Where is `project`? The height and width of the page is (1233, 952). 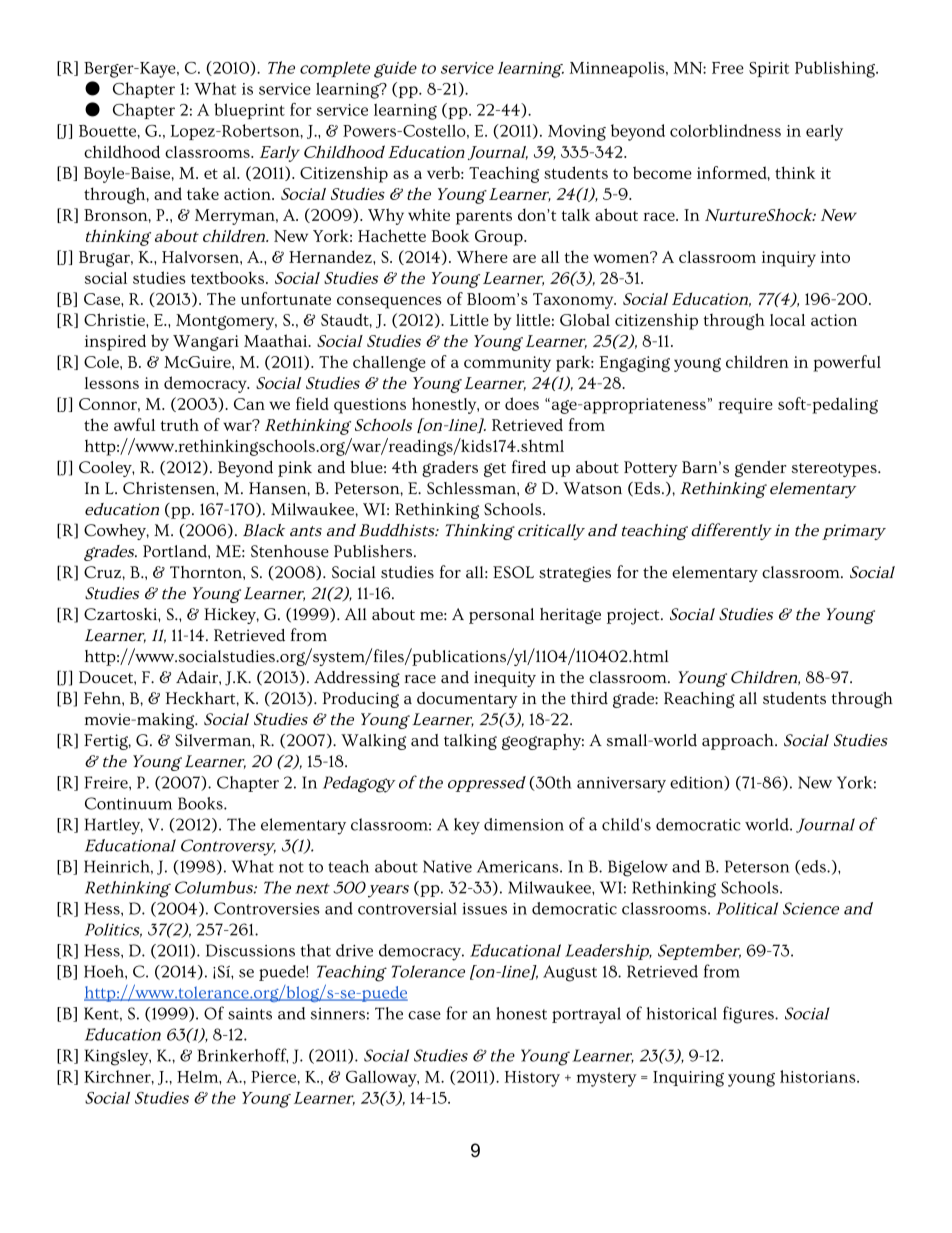 project is located at coordinates (634, 616).
